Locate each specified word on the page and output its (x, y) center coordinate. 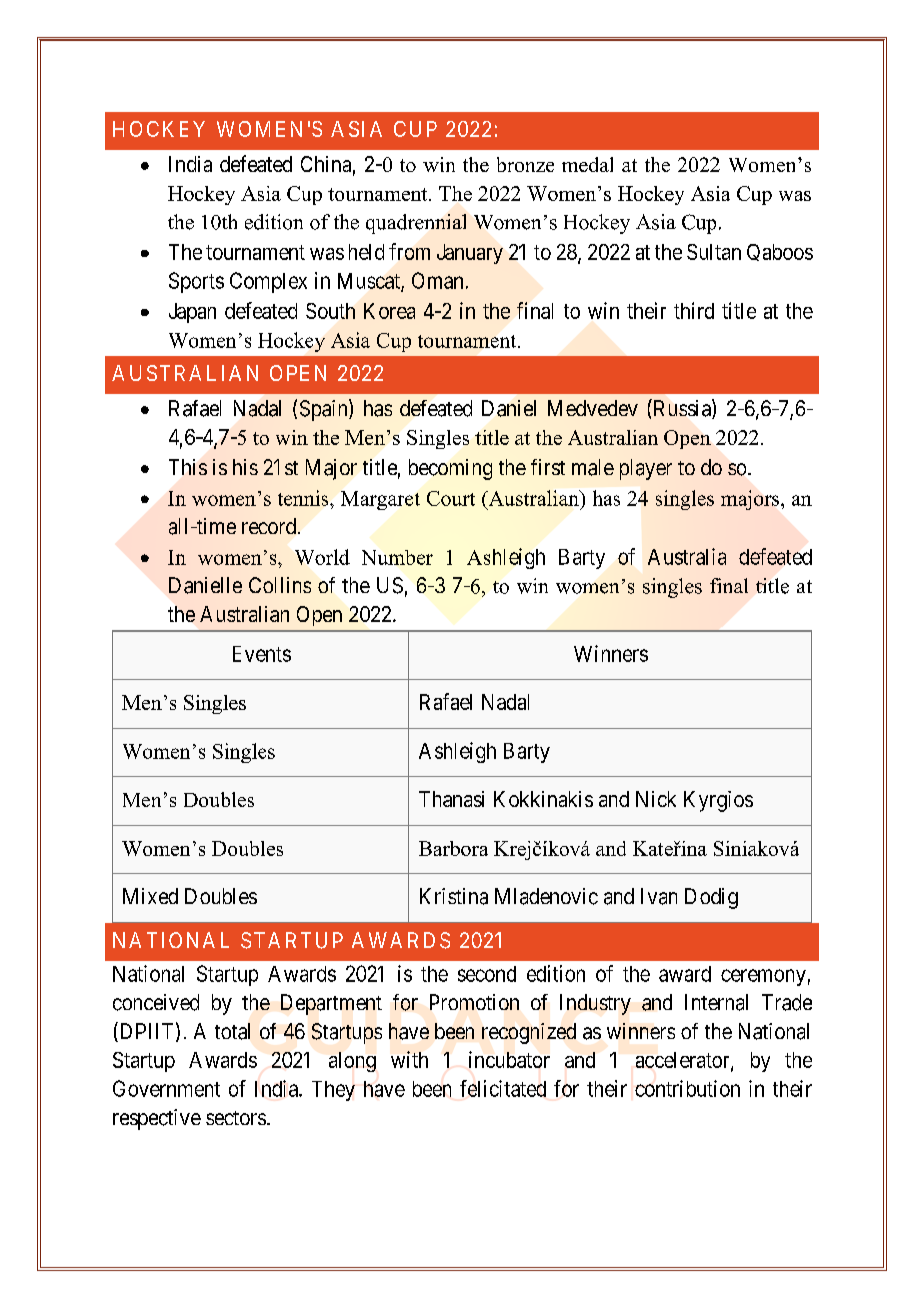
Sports (196, 282)
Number (397, 557)
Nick (656, 799)
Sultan (714, 252)
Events (262, 654)
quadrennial (416, 224)
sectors (236, 1118)
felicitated (503, 1088)
